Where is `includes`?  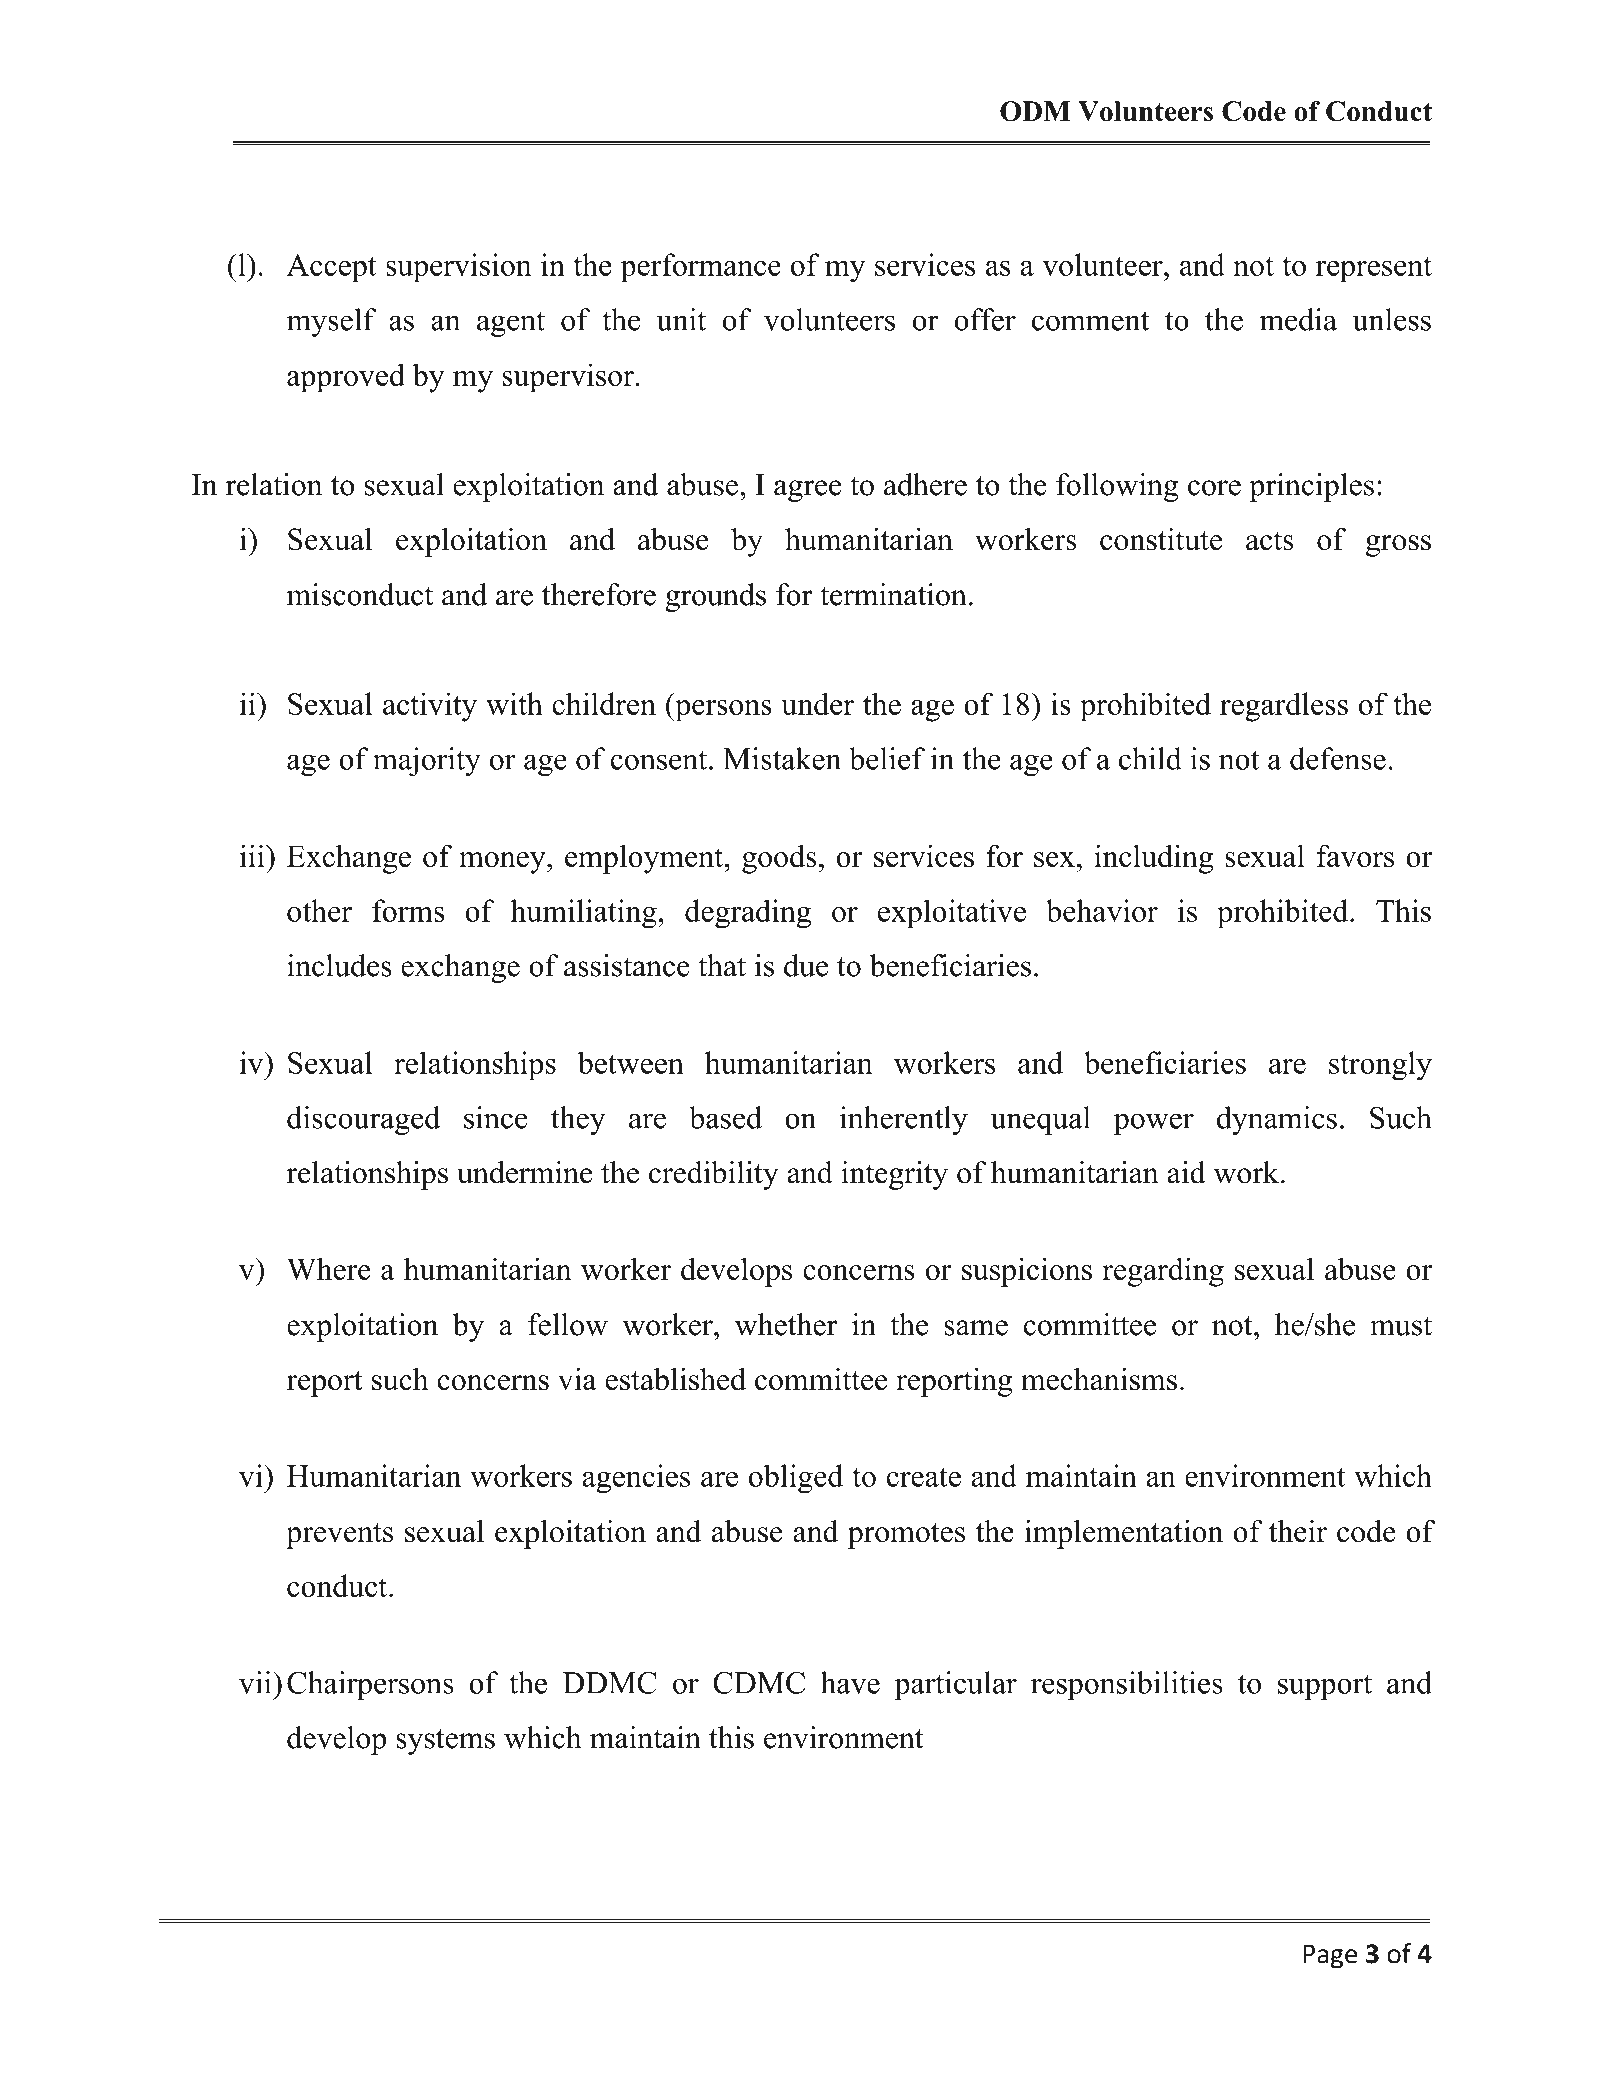 includes is located at coordinates (339, 965).
